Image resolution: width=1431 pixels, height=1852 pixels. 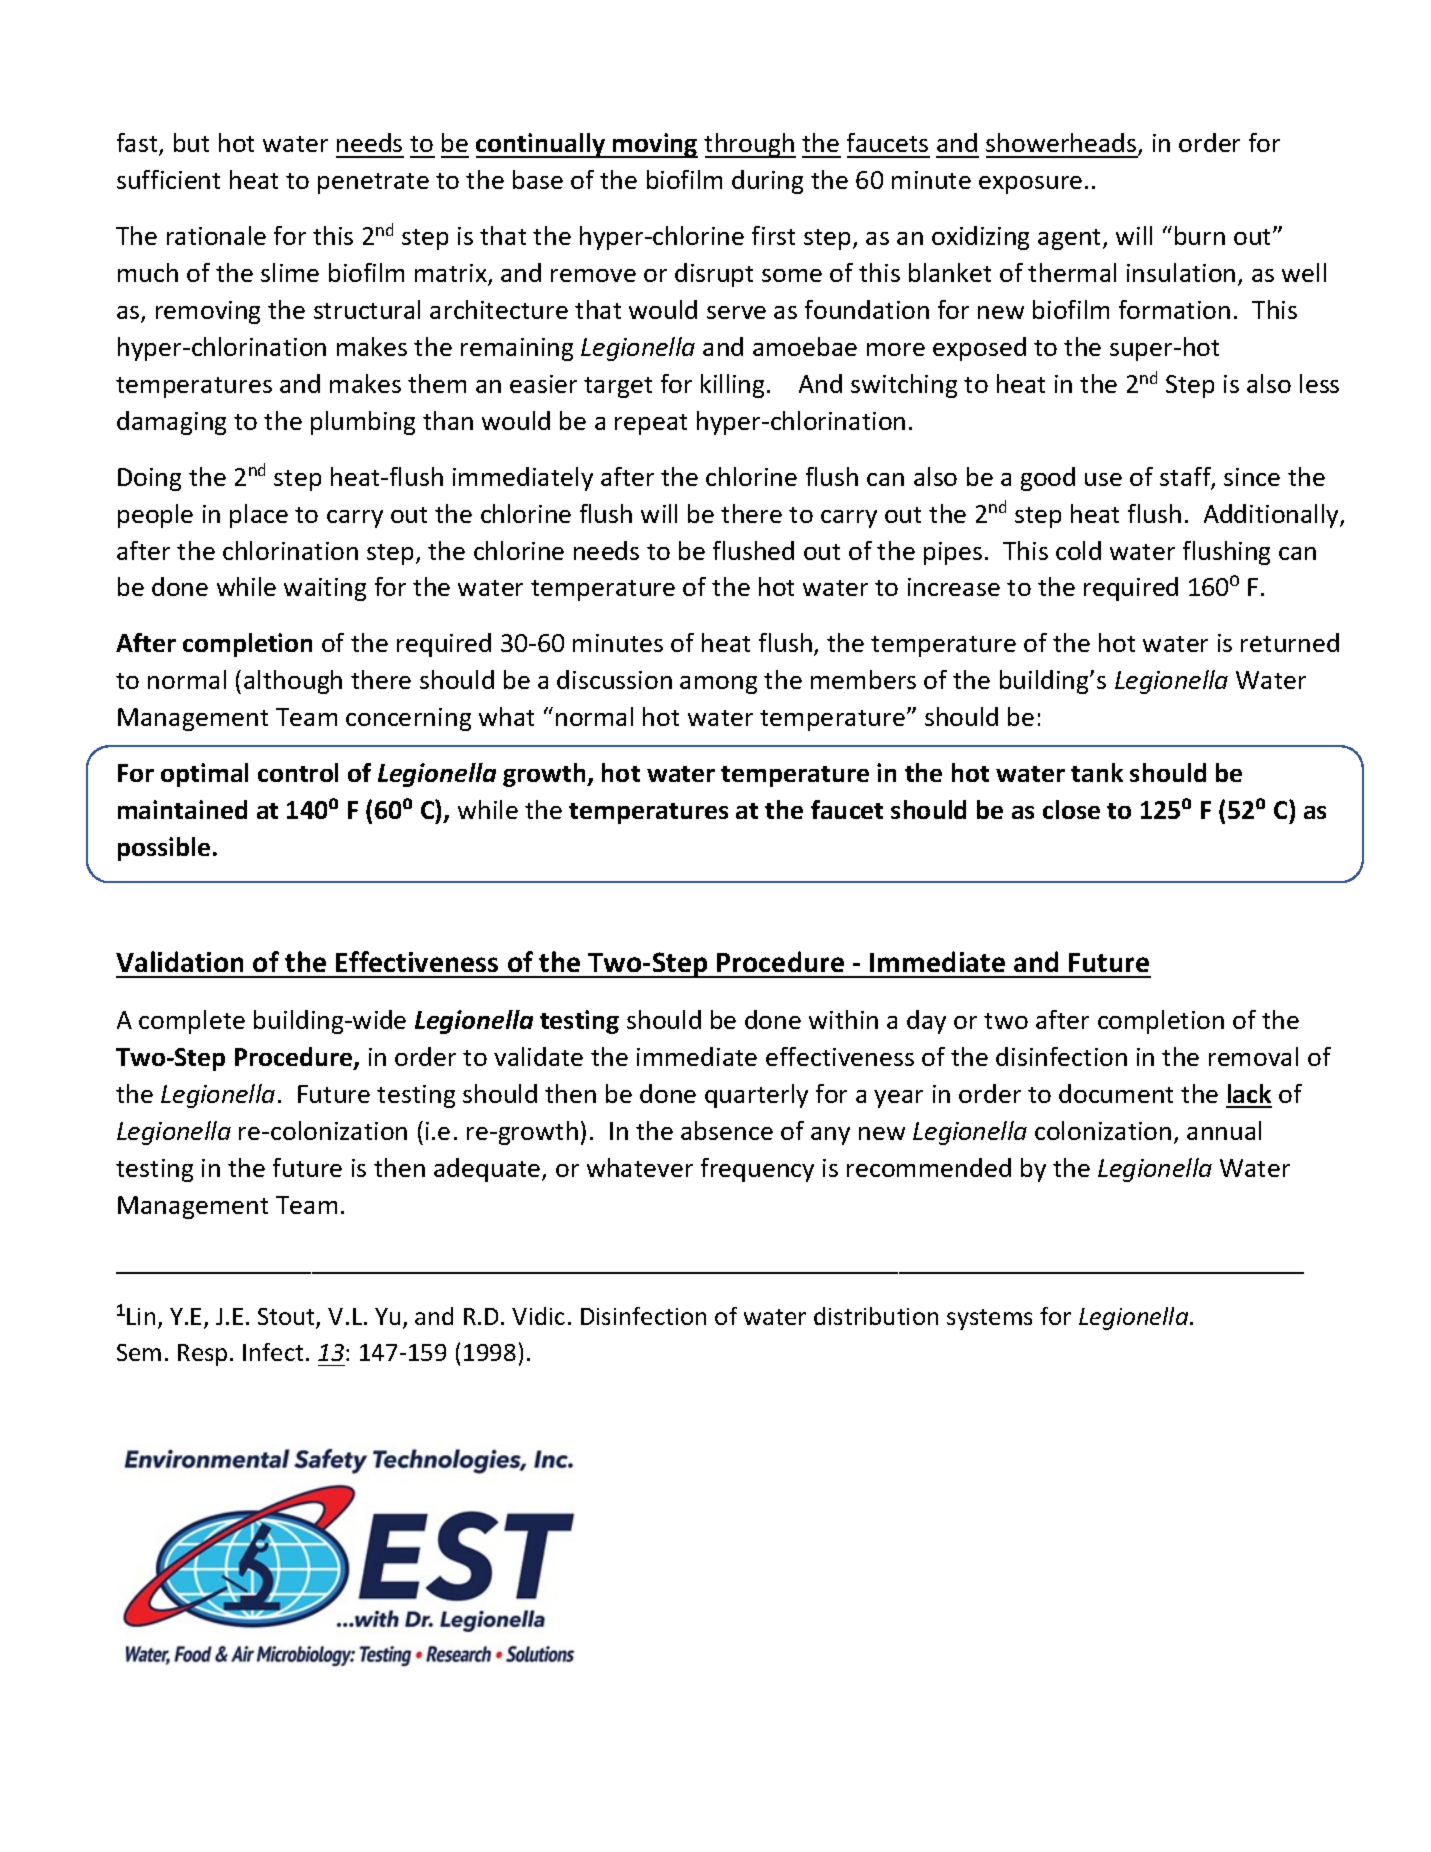 What do you see at coordinates (1290, 642) in the screenshot?
I see `returned` at bounding box center [1290, 642].
